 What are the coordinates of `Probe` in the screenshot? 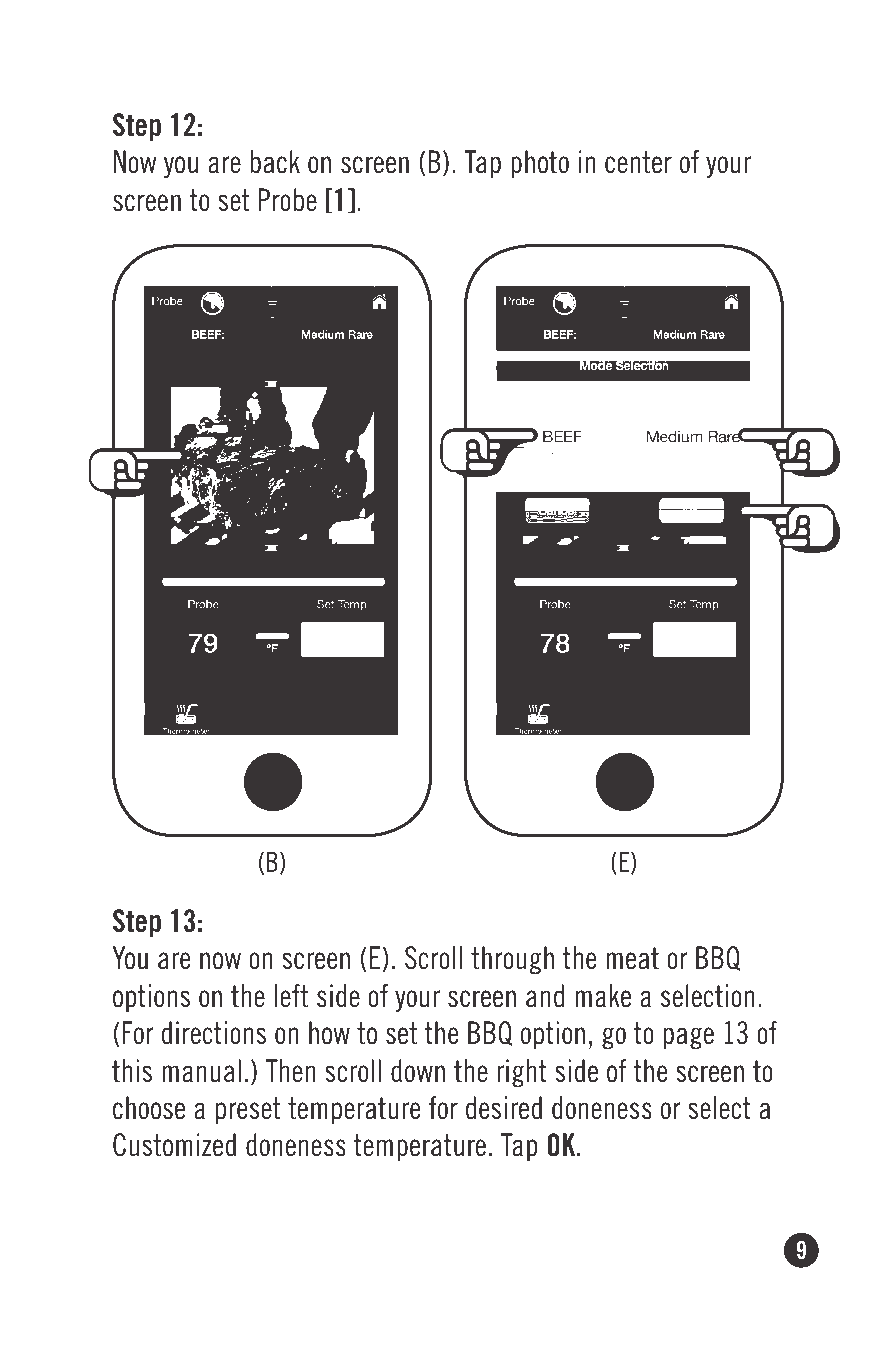 It's located at (287, 200).
